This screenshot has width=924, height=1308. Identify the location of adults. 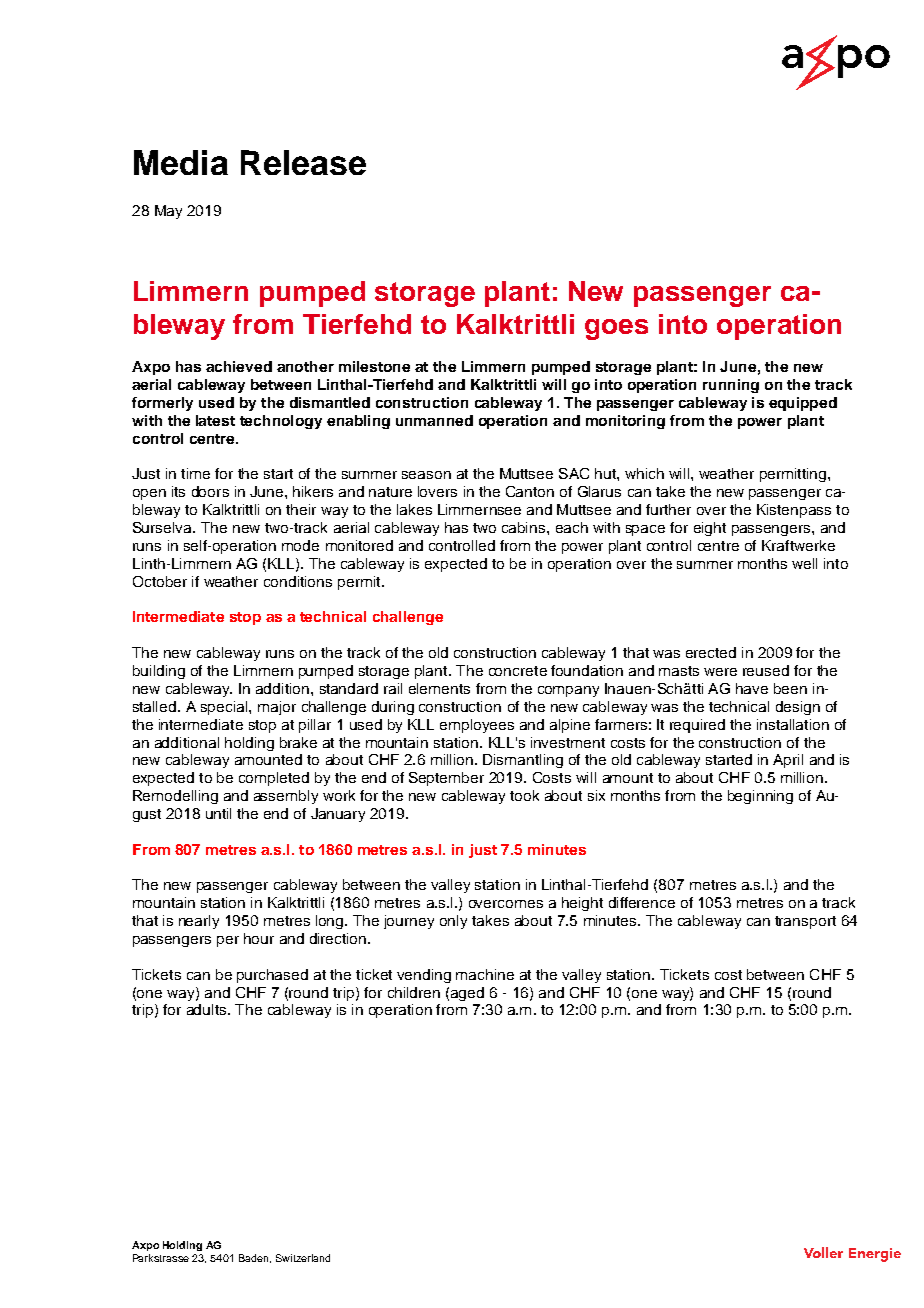
(208, 1009).
